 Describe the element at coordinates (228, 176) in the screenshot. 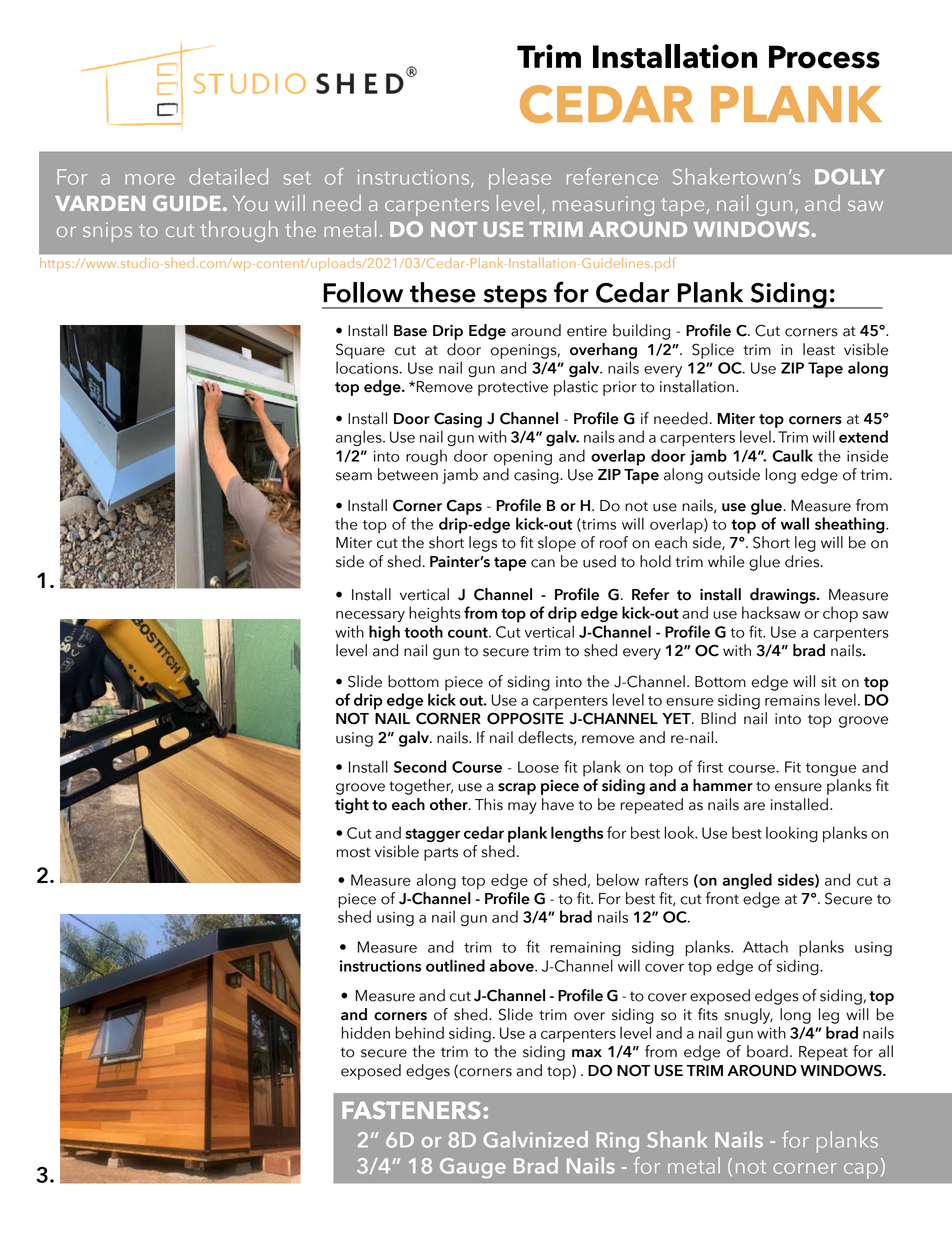

I see `detailed` at that location.
